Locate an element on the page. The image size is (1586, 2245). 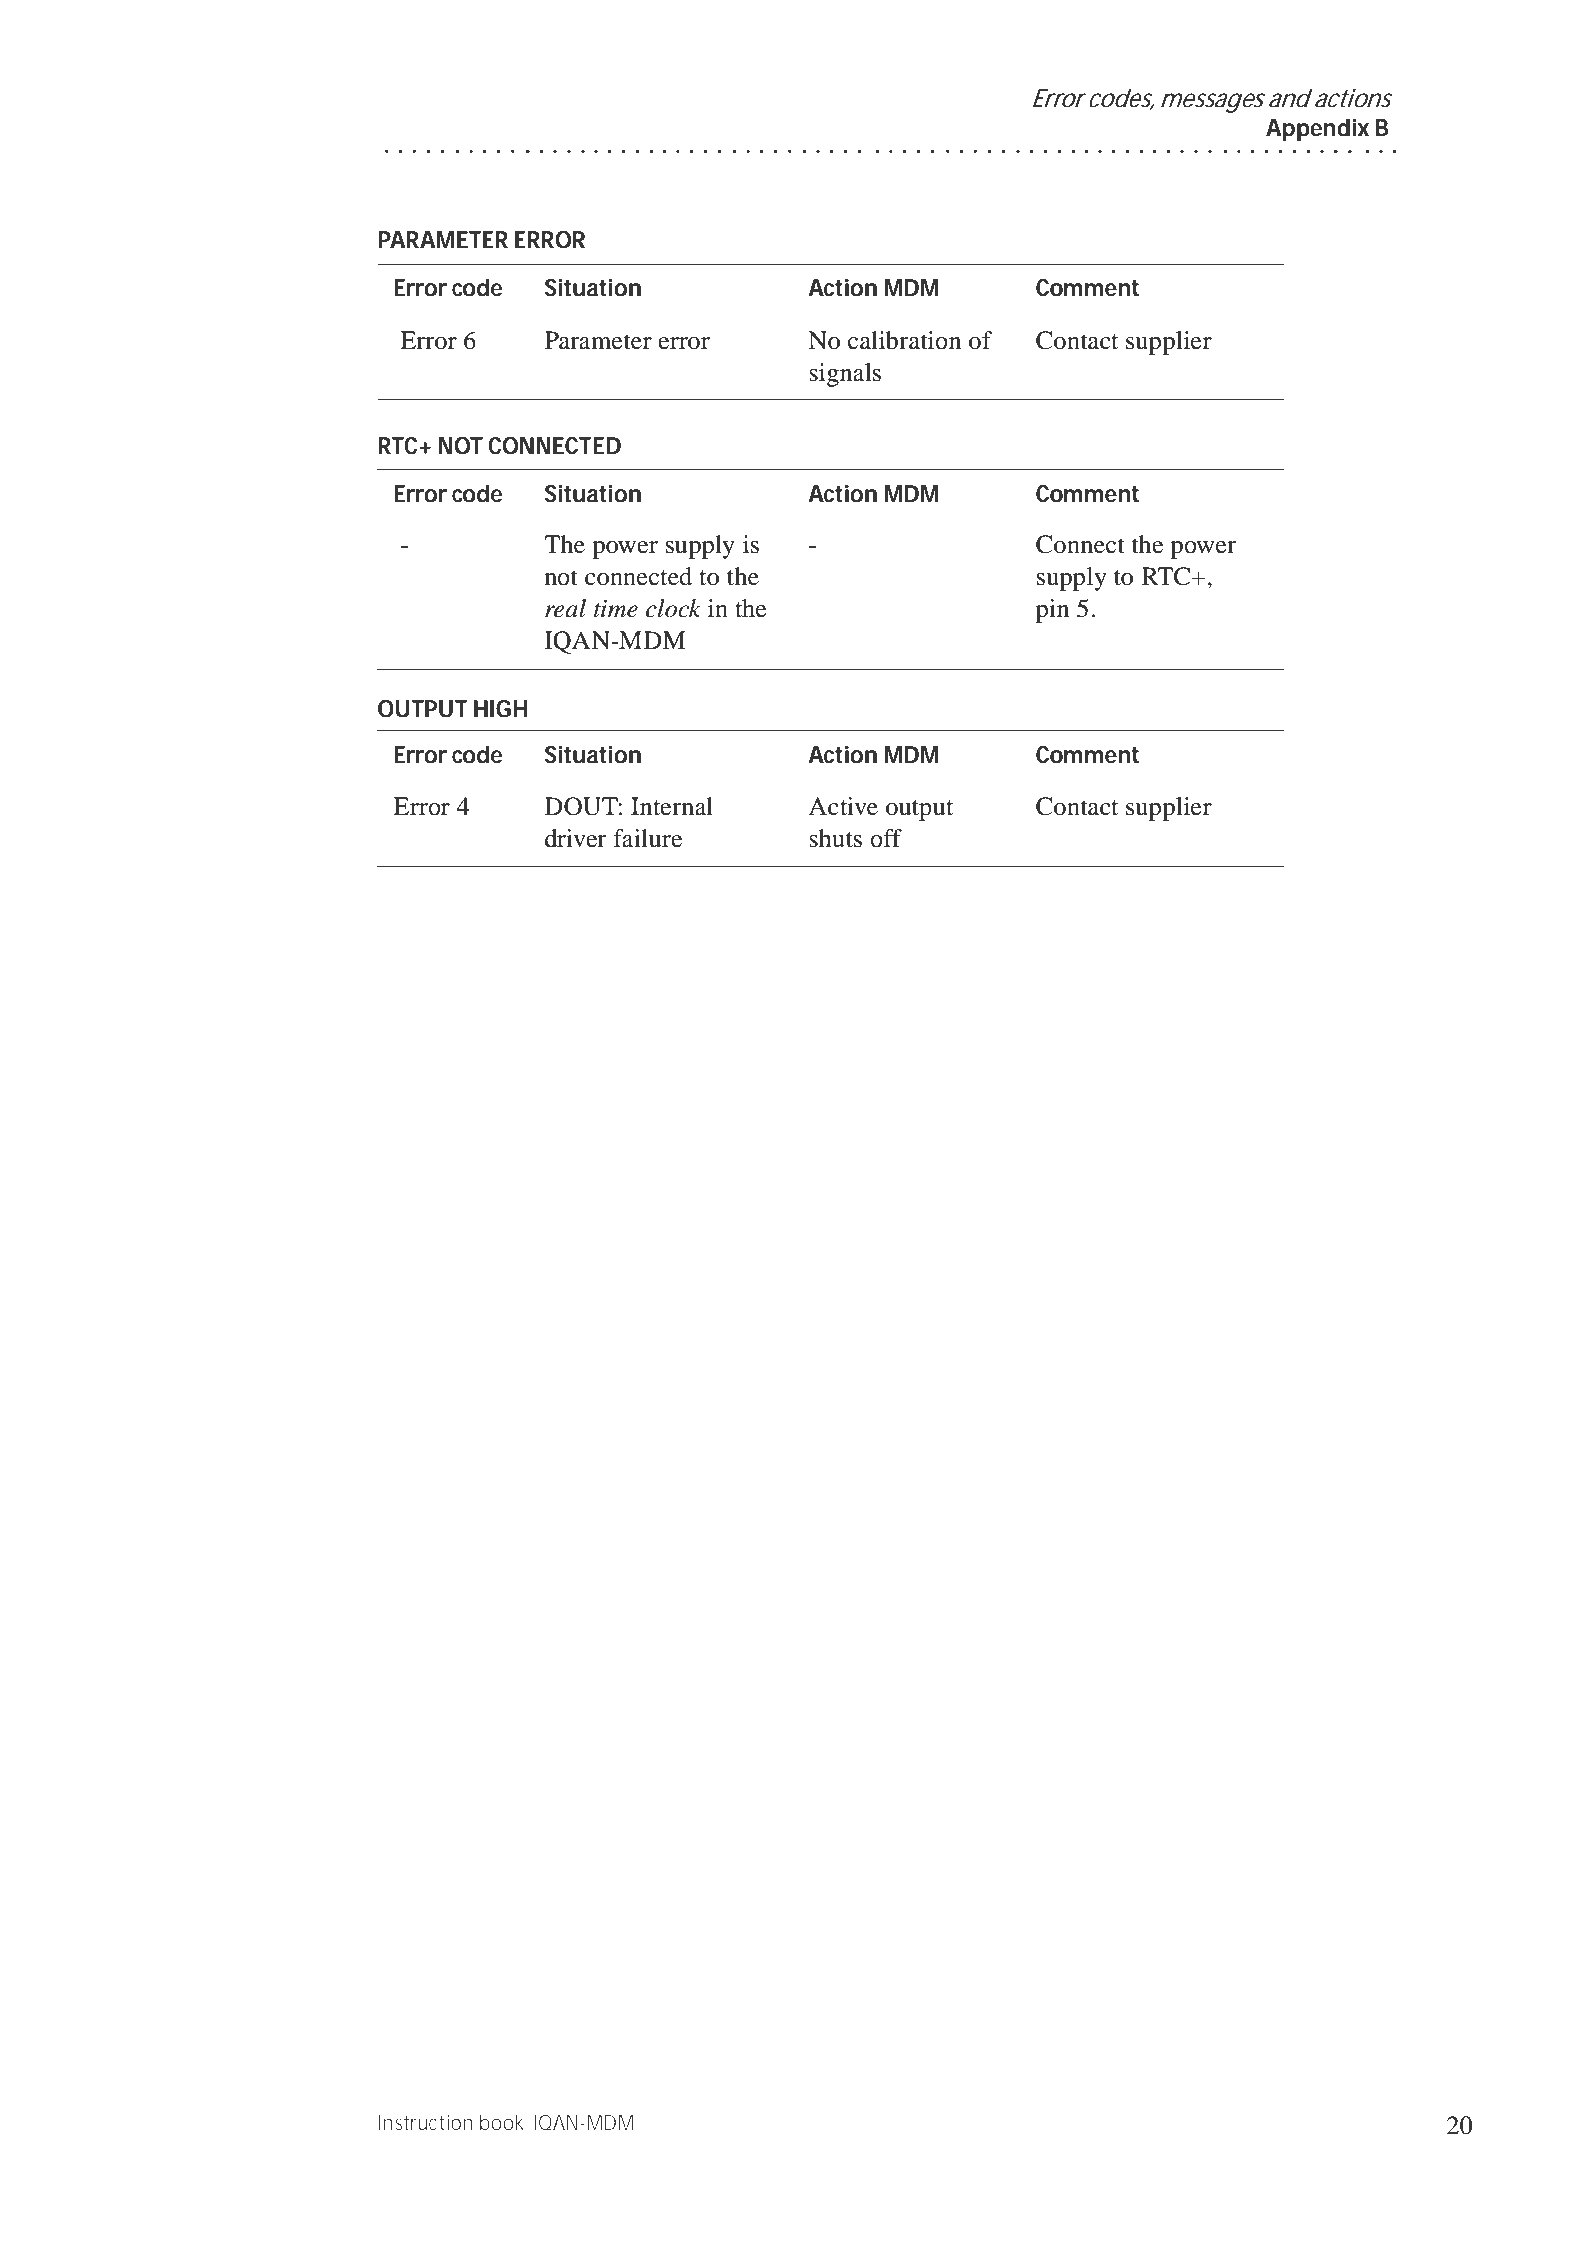
driver is located at coordinates (575, 838).
